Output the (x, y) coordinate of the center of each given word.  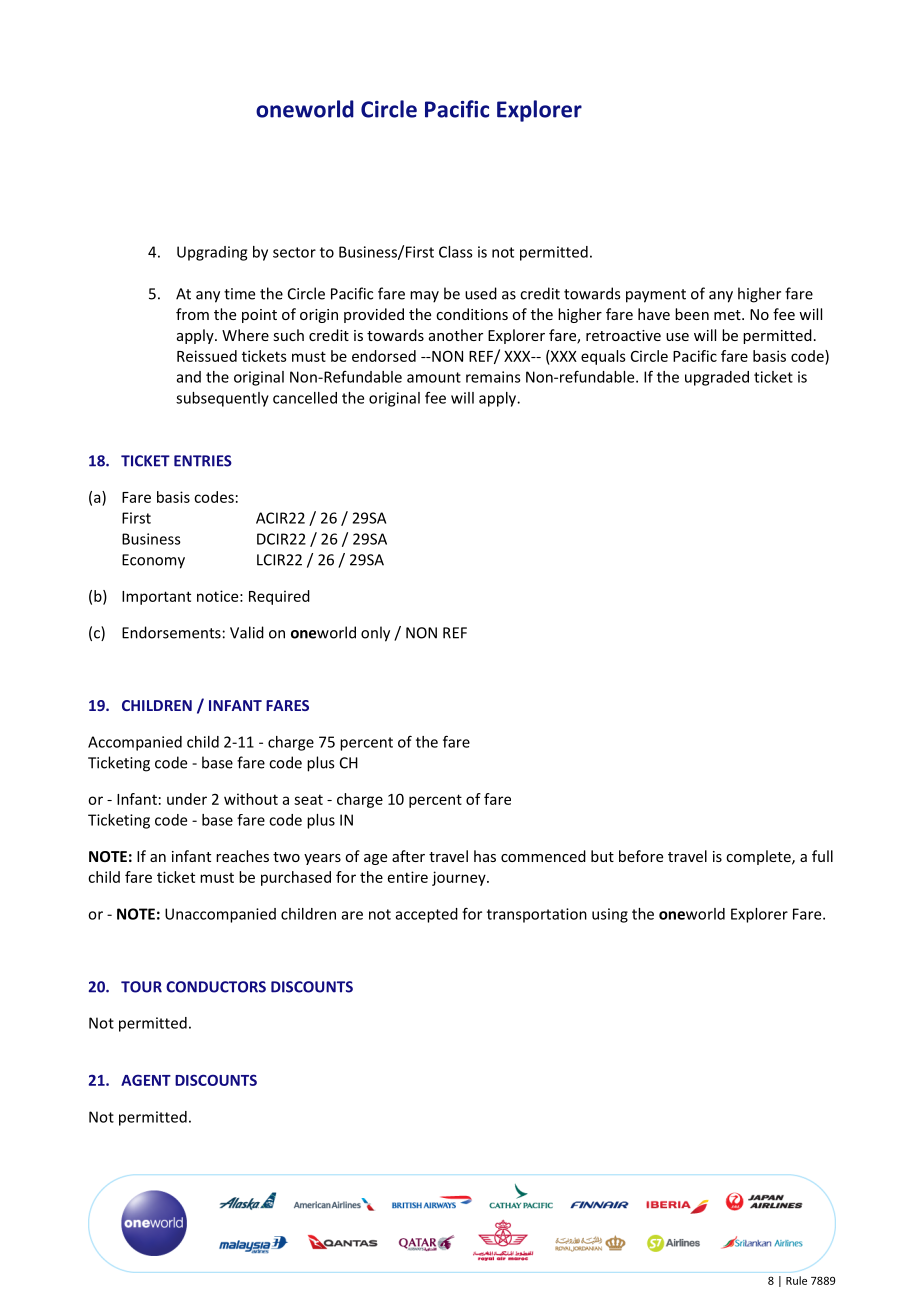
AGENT (146, 1080)
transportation (537, 915)
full (822, 856)
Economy (153, 561)
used (481, 293)
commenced (543, 856)
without (251, 799)
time (239, 294)
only (375, 634)
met (728, 315)
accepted (427, 915)
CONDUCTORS (216, 987)
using (610, 915)
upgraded (717, 378)
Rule (796, 1280)
